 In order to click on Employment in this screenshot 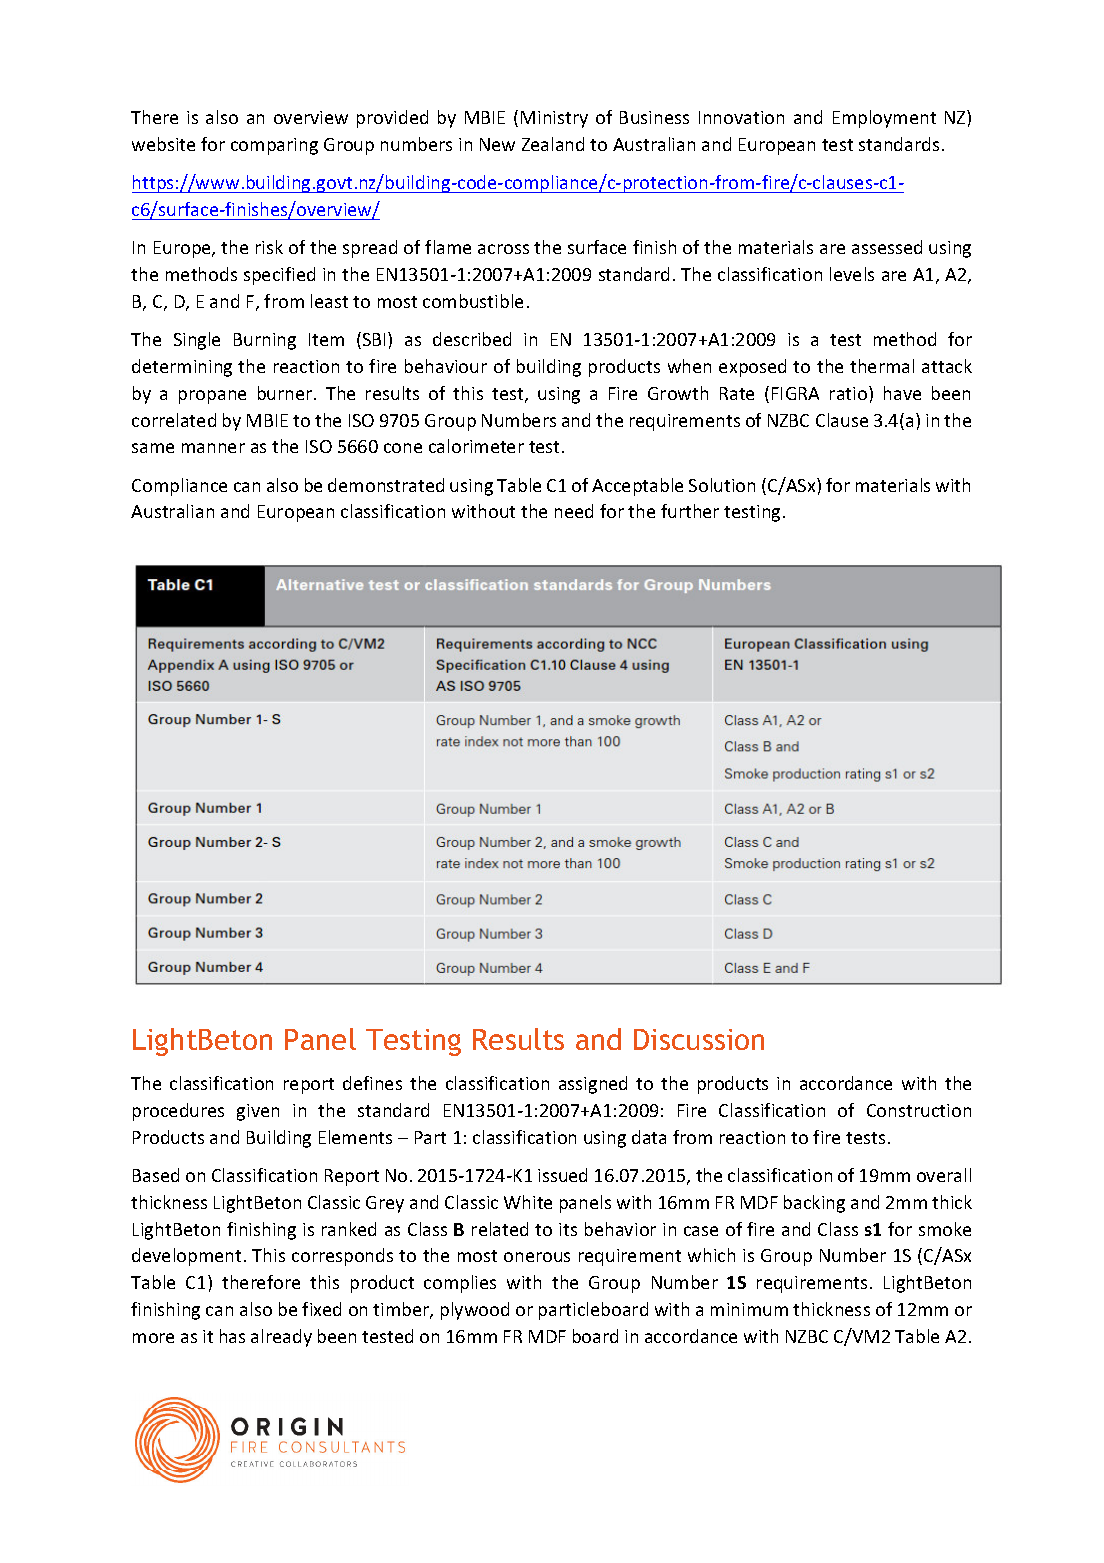, I will do `click(884, 119)`.
